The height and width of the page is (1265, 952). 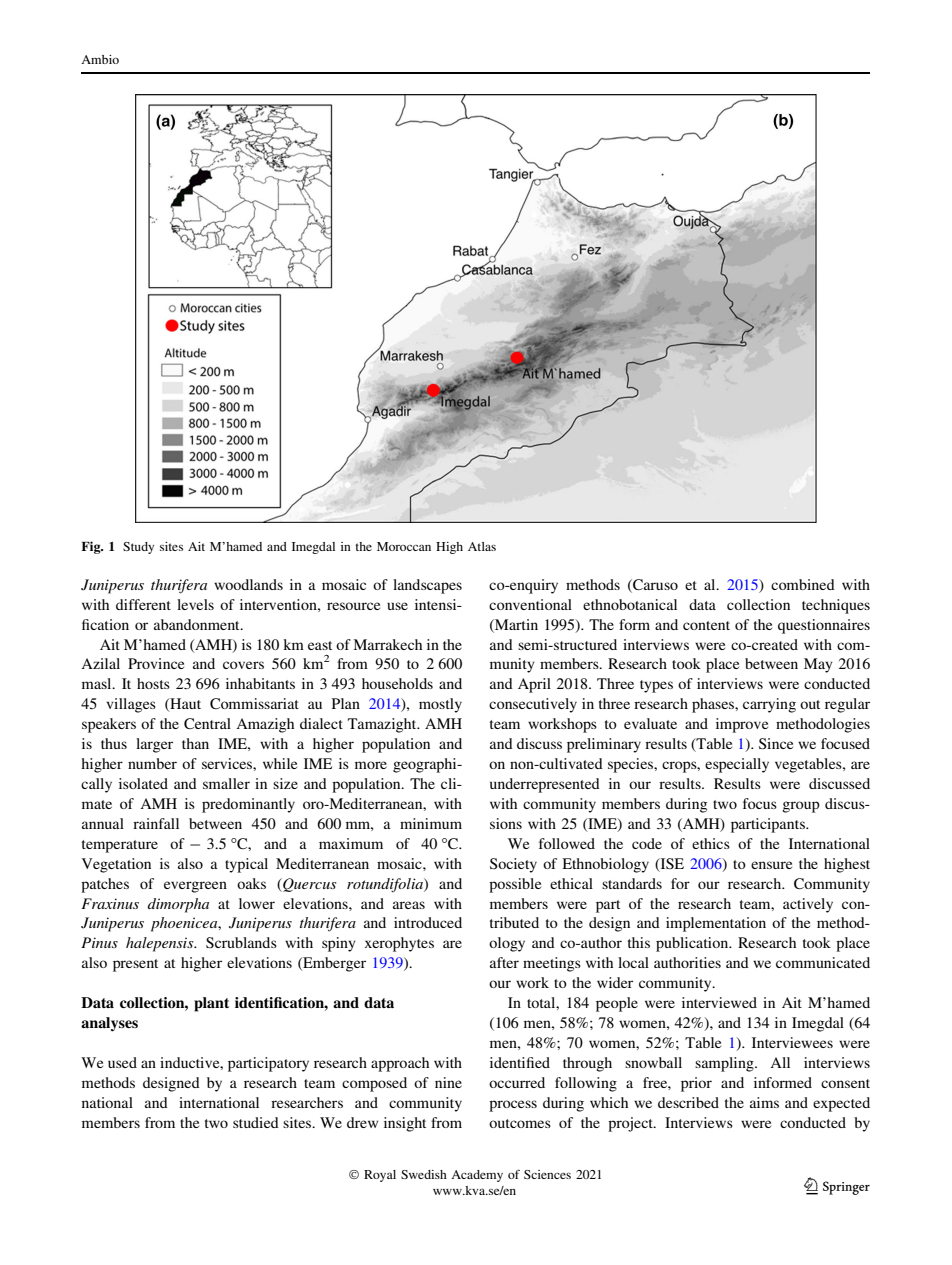 What do you see at coordinates (513, 865) in the page?
I see `Society` at bounding box center [513, 865].
